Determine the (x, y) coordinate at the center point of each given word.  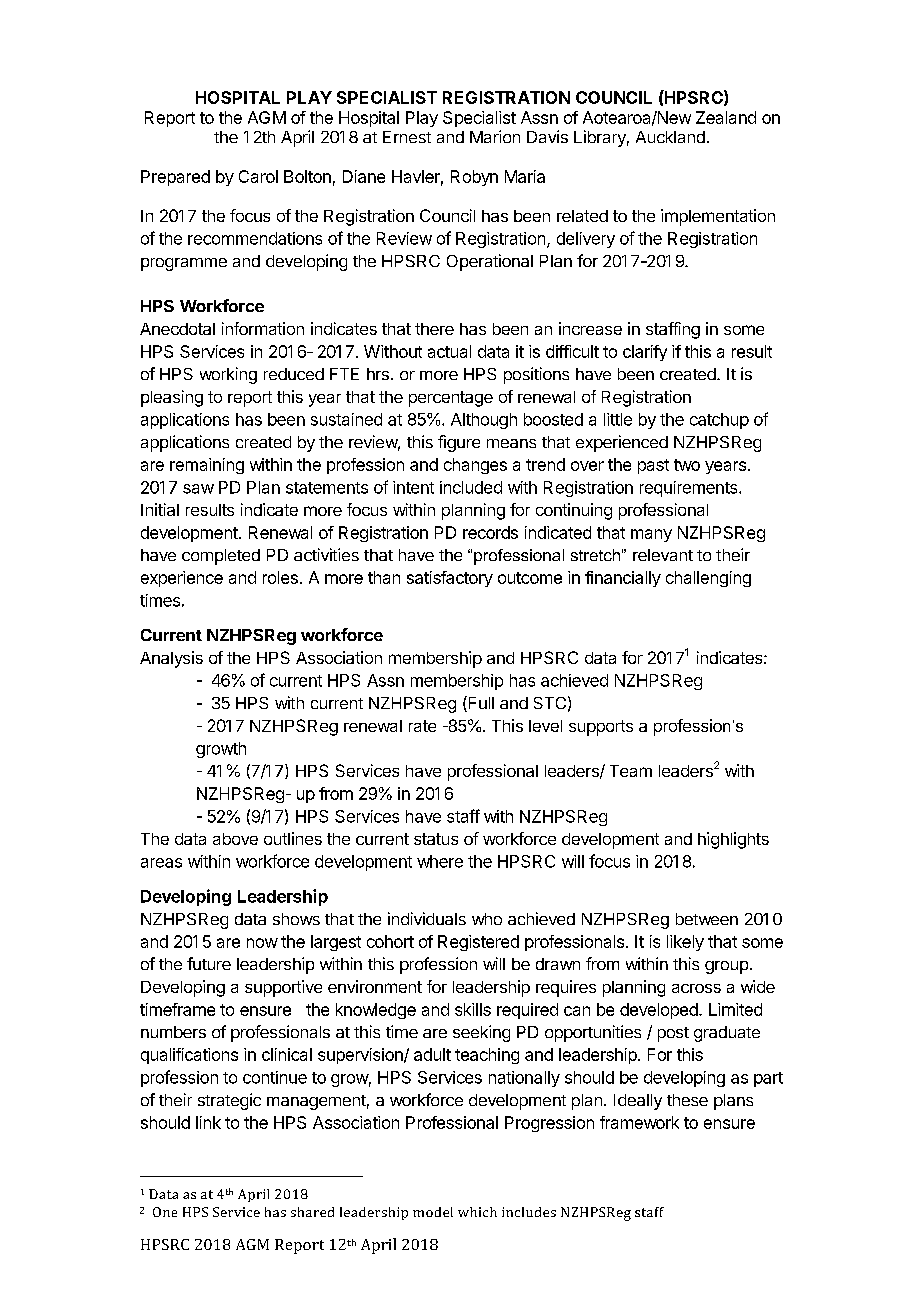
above (235, 839)
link (208, 1122)
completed (221, 557)
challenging (708, 579)
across (696, 988)
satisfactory (450, 579)
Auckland (670, 137)
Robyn (474, 178)
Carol (258, 176)
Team (631, 771)
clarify (645, 353)
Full (480, 704)
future (209, 963)
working (228, 375)
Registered (478, 943)
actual (449, 351)
